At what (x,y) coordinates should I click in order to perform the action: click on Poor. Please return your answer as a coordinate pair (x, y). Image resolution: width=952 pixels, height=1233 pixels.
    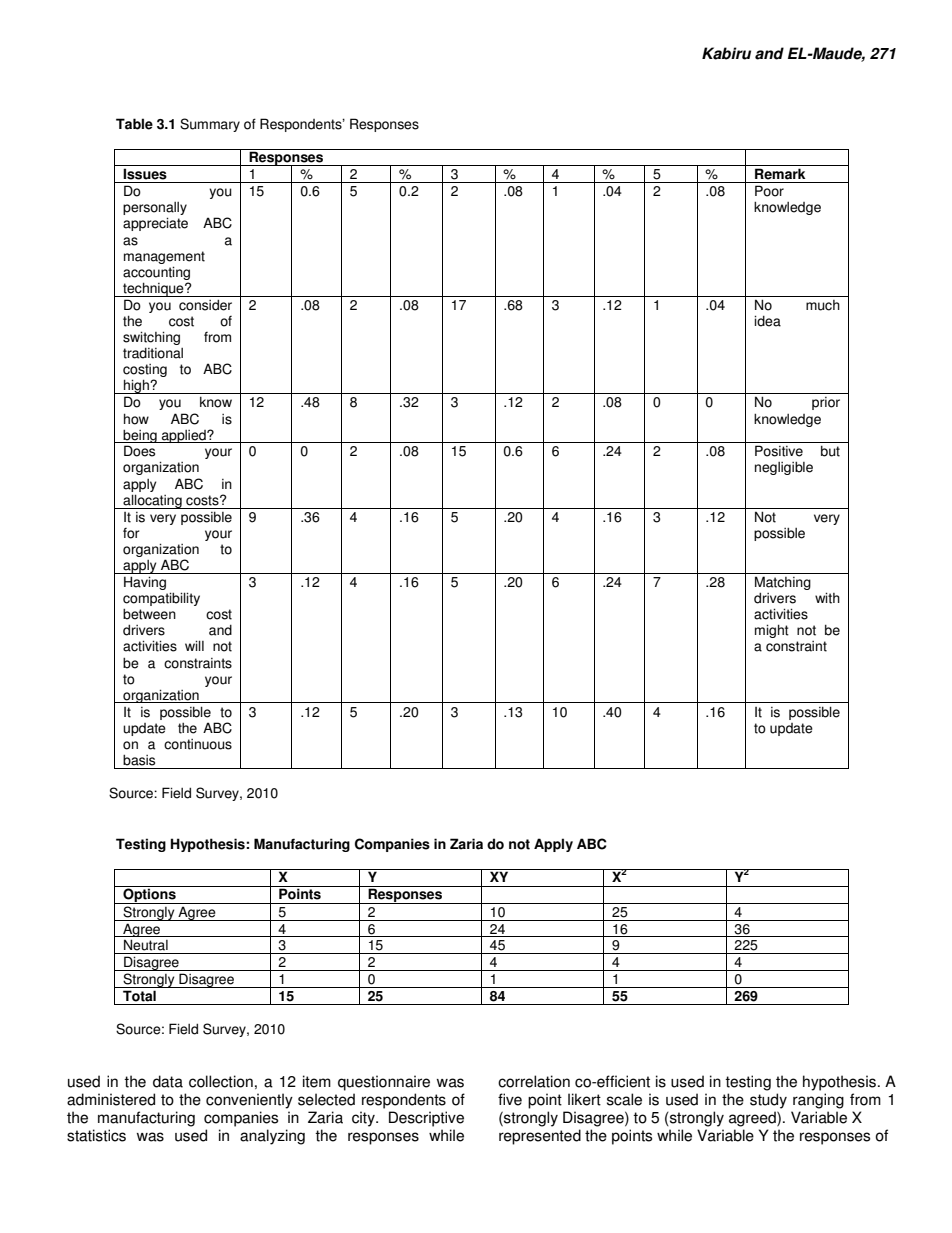
    Looking at the image, I should click on (769, 191).
